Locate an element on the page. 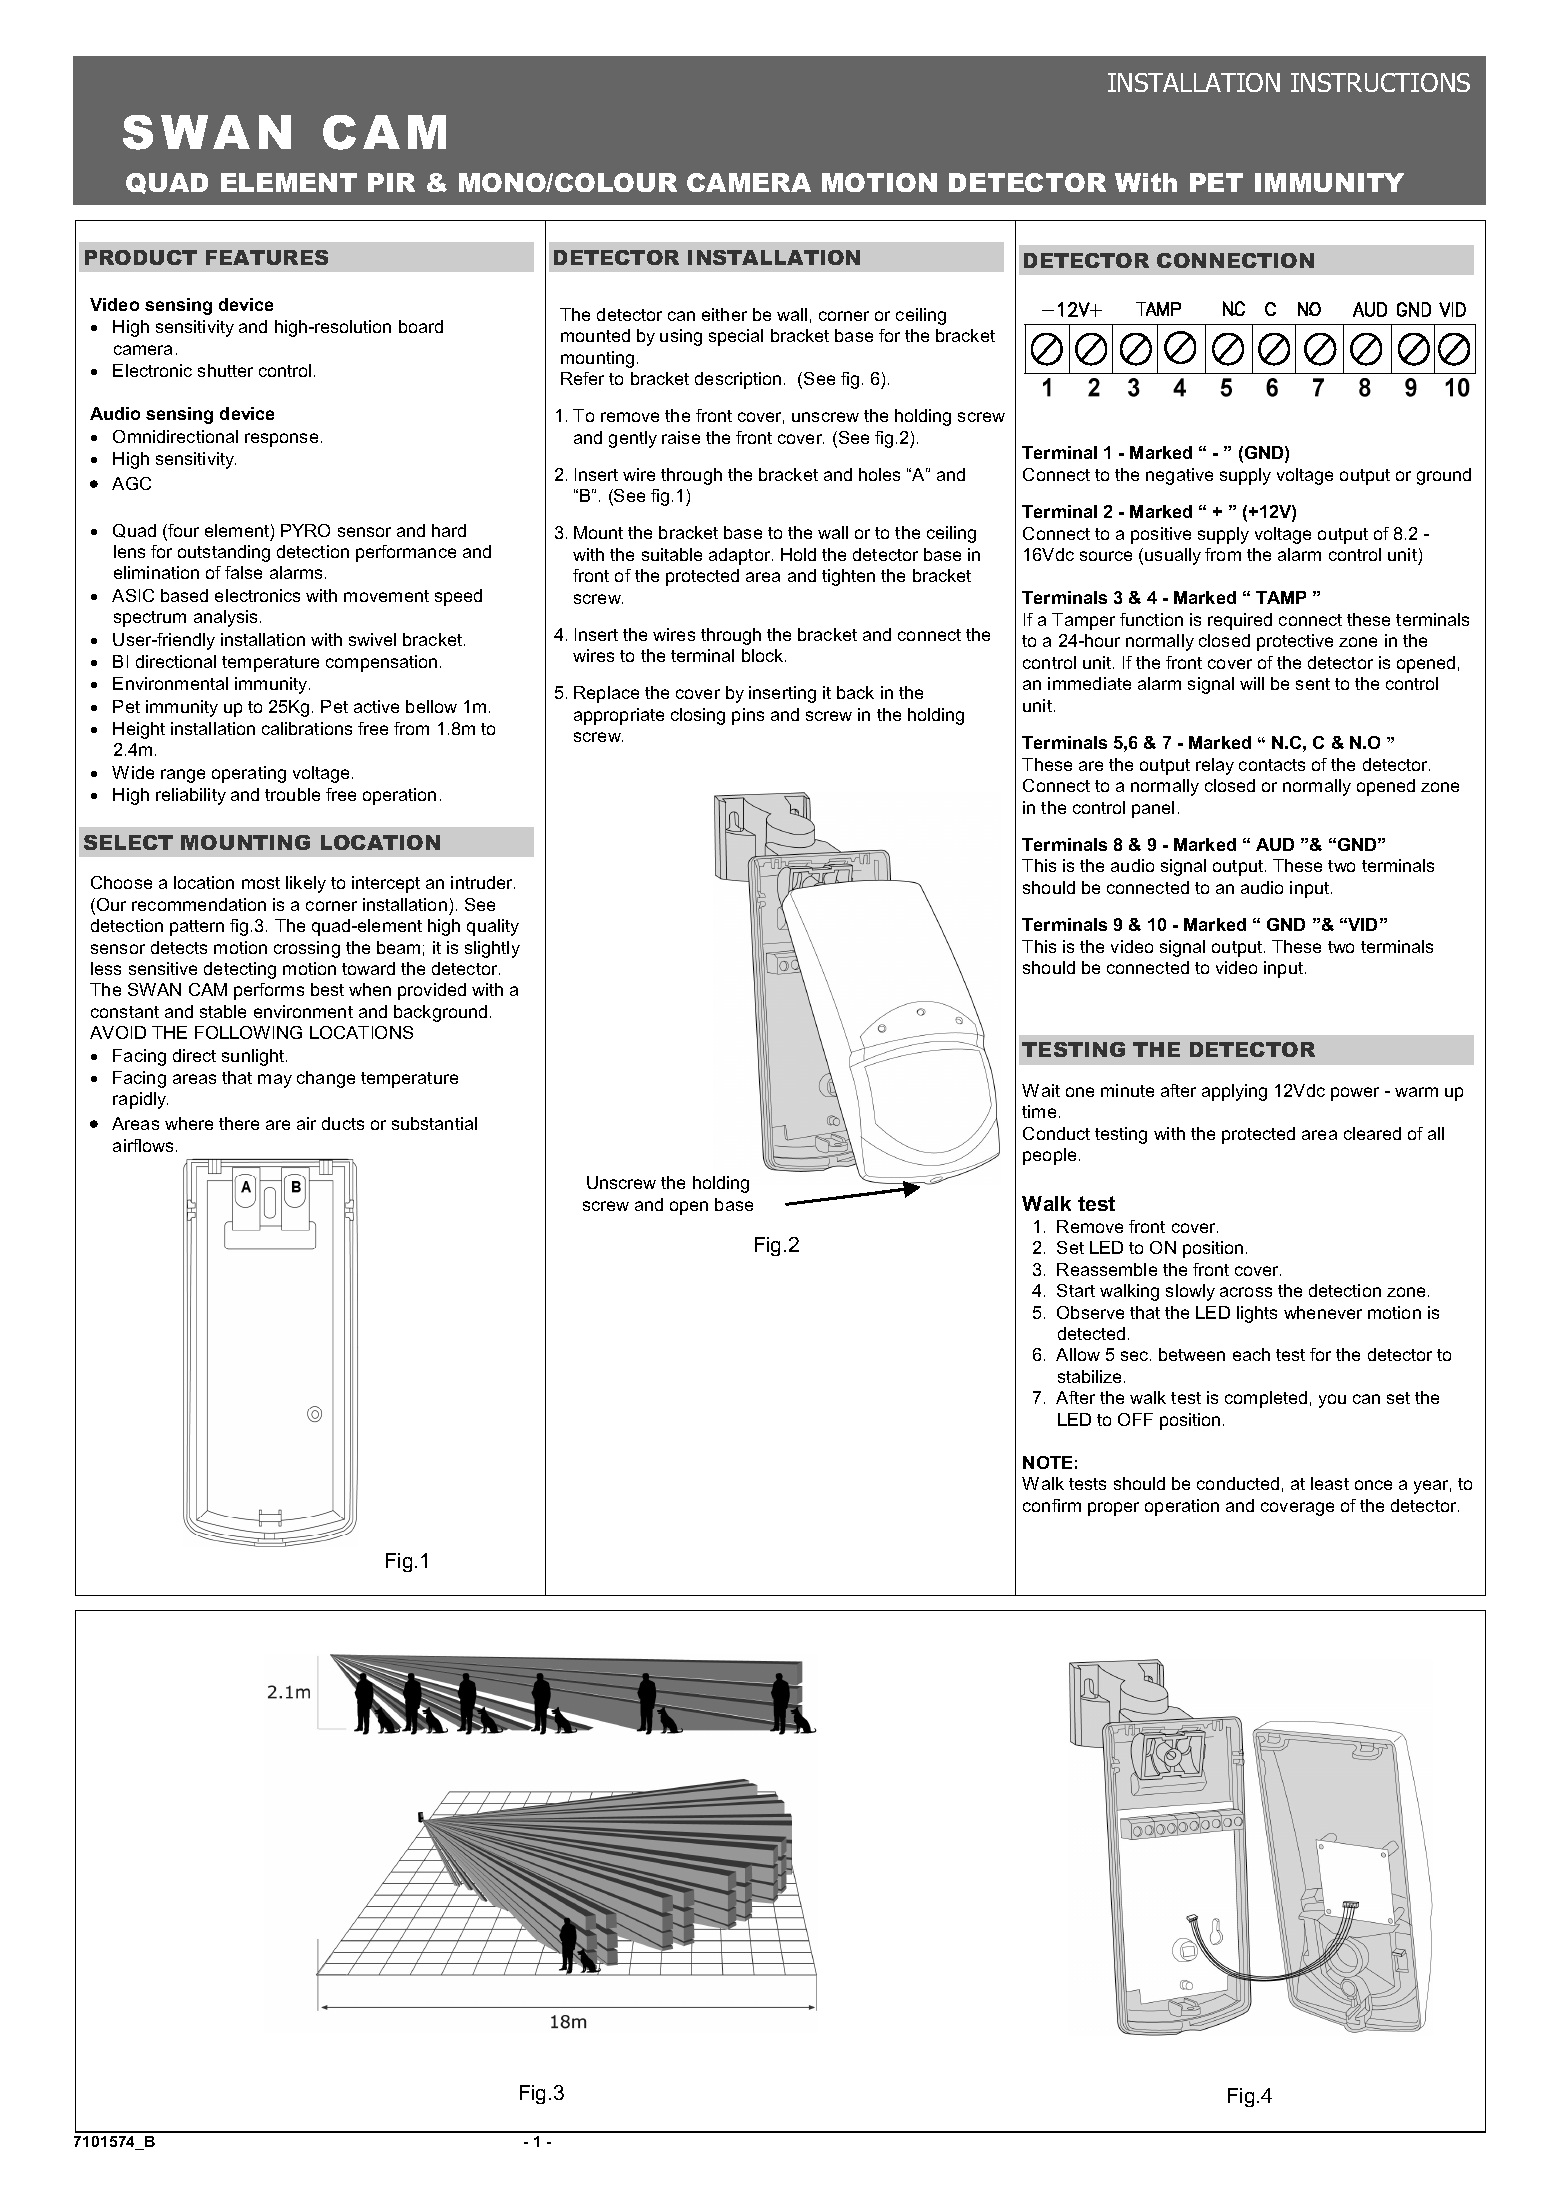  negative is located at coordinates (1179, 476).
